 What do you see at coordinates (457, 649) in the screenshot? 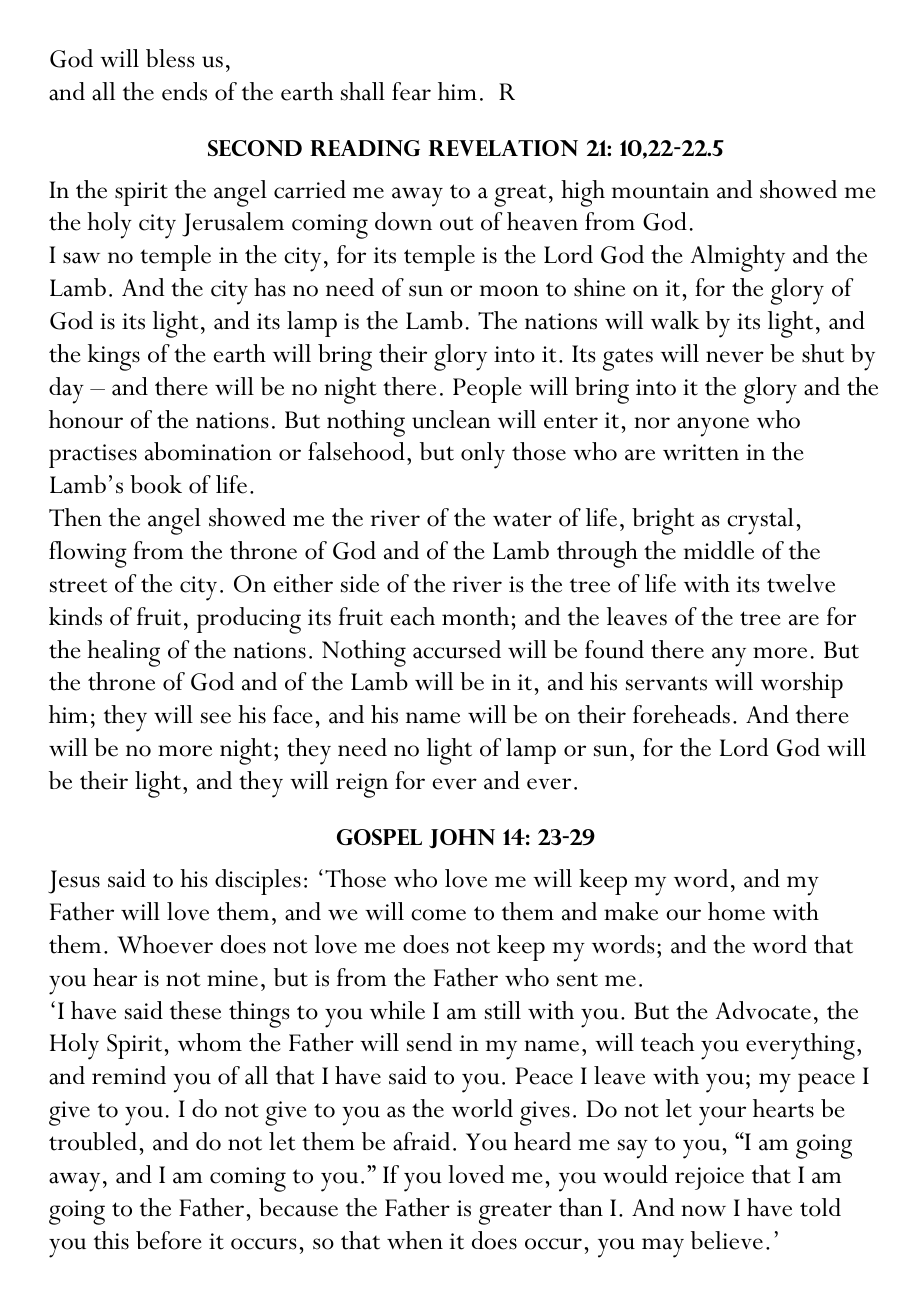
I see `accursed` at bounding box center [457, 649].
